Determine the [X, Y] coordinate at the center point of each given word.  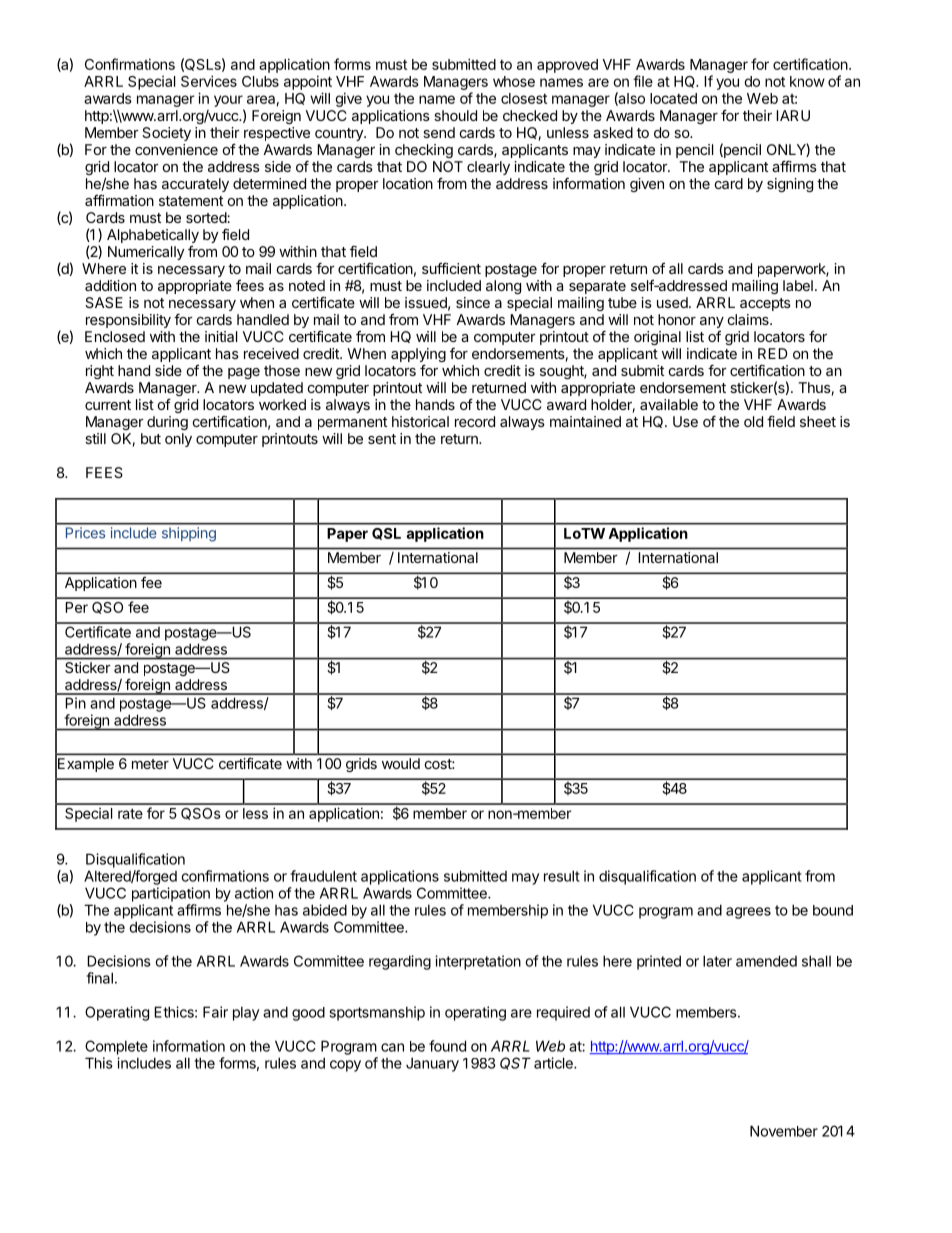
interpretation [478, 962]
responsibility [128, 321]
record [475, 421]
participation [171, 894]
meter [150, 764]
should [455, 115]
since [473, 302]
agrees [748, 913]
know [807, 81]
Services [209, 81]
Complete [116, 1047]
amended [766, 961]
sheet [818, 421]
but [151, 438]
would [401, 763]
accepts [765, 304]
